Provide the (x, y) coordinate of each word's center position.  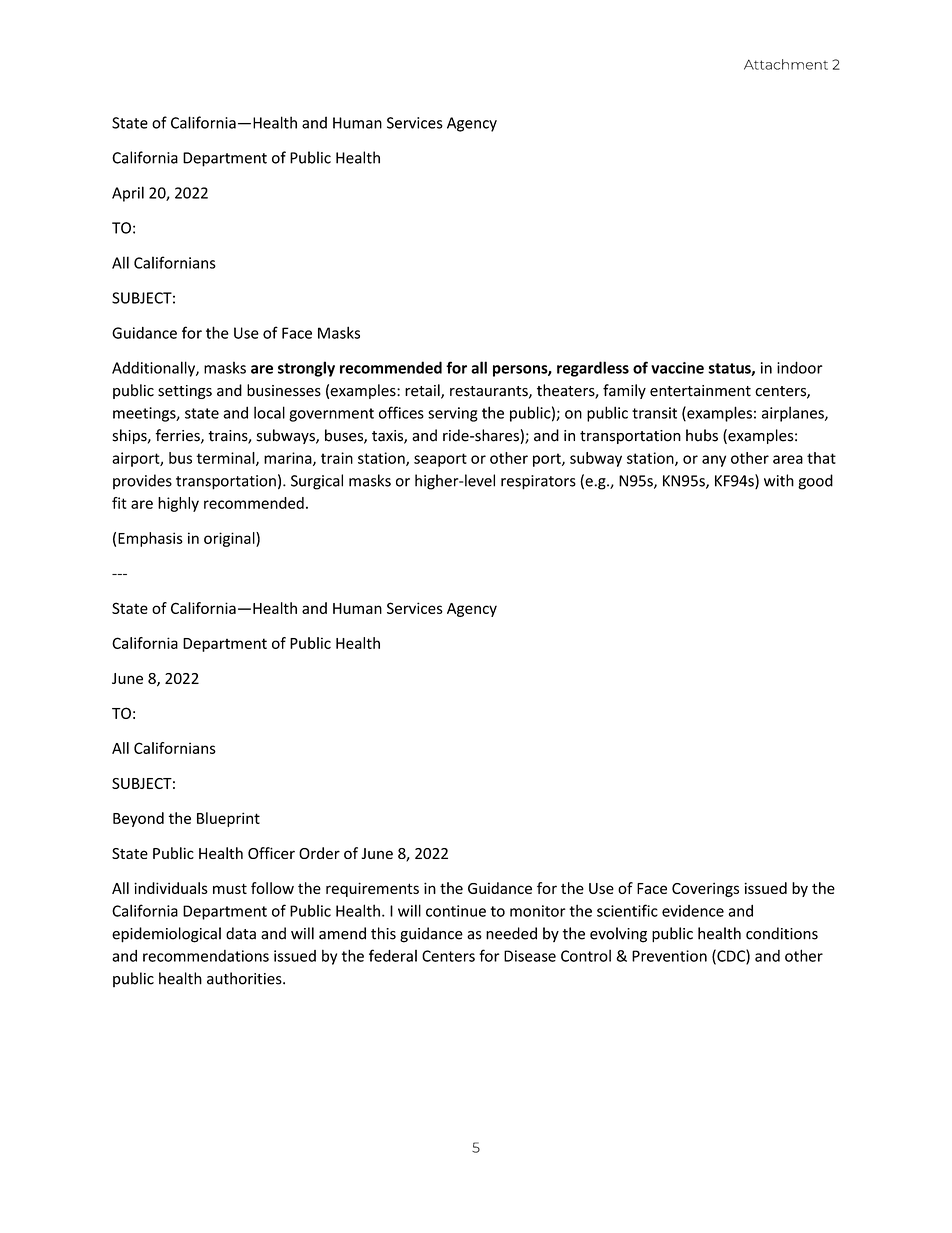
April (128, 194)
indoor (800, 367)
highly (178, 504)
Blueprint (228, 819)
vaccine (677, 368)
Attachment (786, 64)
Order (319, 853)
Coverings (705, 889)
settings (185, 392)
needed (511, 933)
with (779, 480)
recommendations (206, 956)
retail (423, 391)
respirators (538, 482)
